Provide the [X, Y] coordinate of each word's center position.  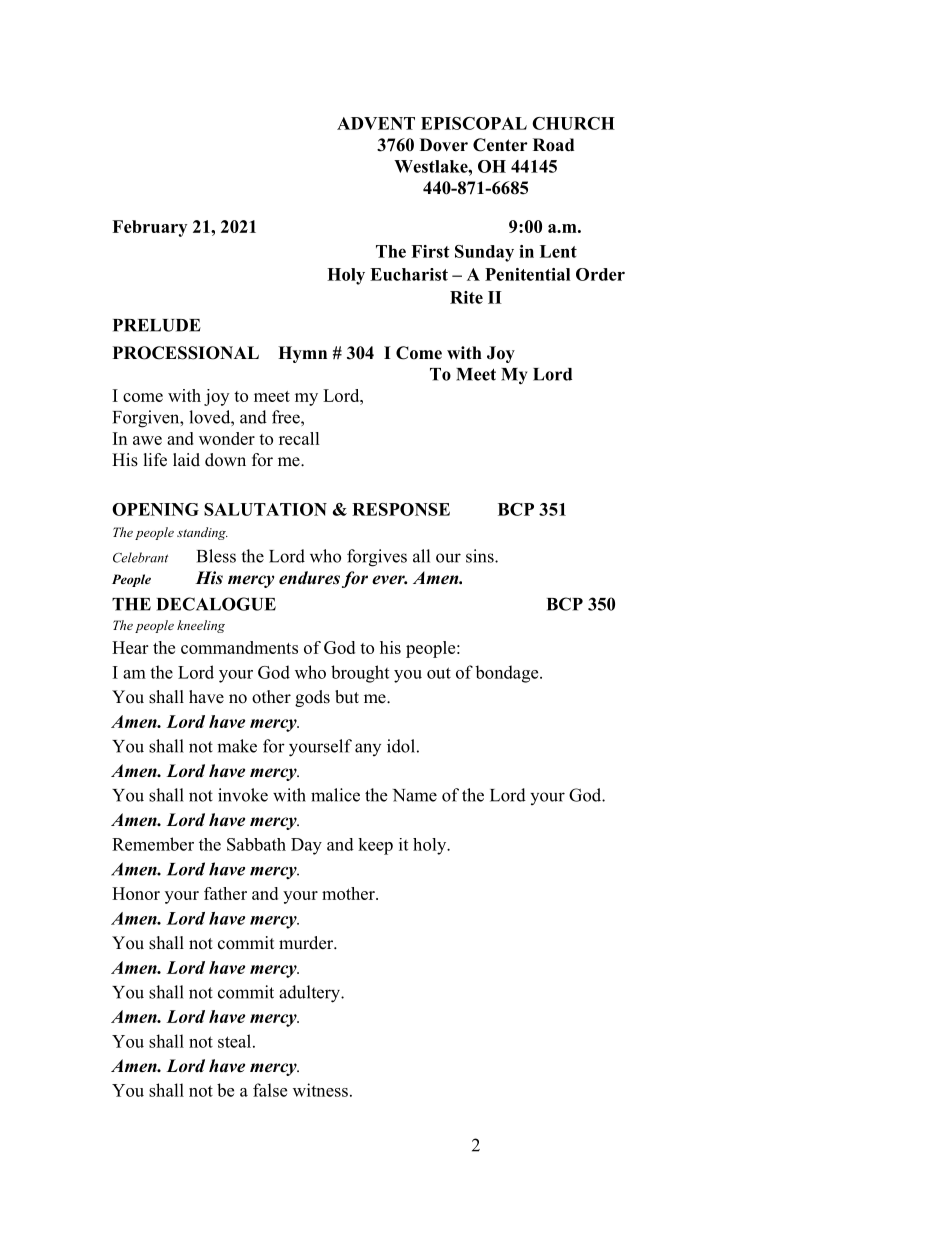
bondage [508, 674]
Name [415, 795]
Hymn [302, 354]
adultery [311, 994]
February [149, 228]
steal [236, 1041]
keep [375, 846]
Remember [153, 844]
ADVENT [376, 123]
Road [553, 145]
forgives [377, 558]
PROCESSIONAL [186, 353]
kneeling [201, 626]
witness [320, 1090]
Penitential [527, 274]
